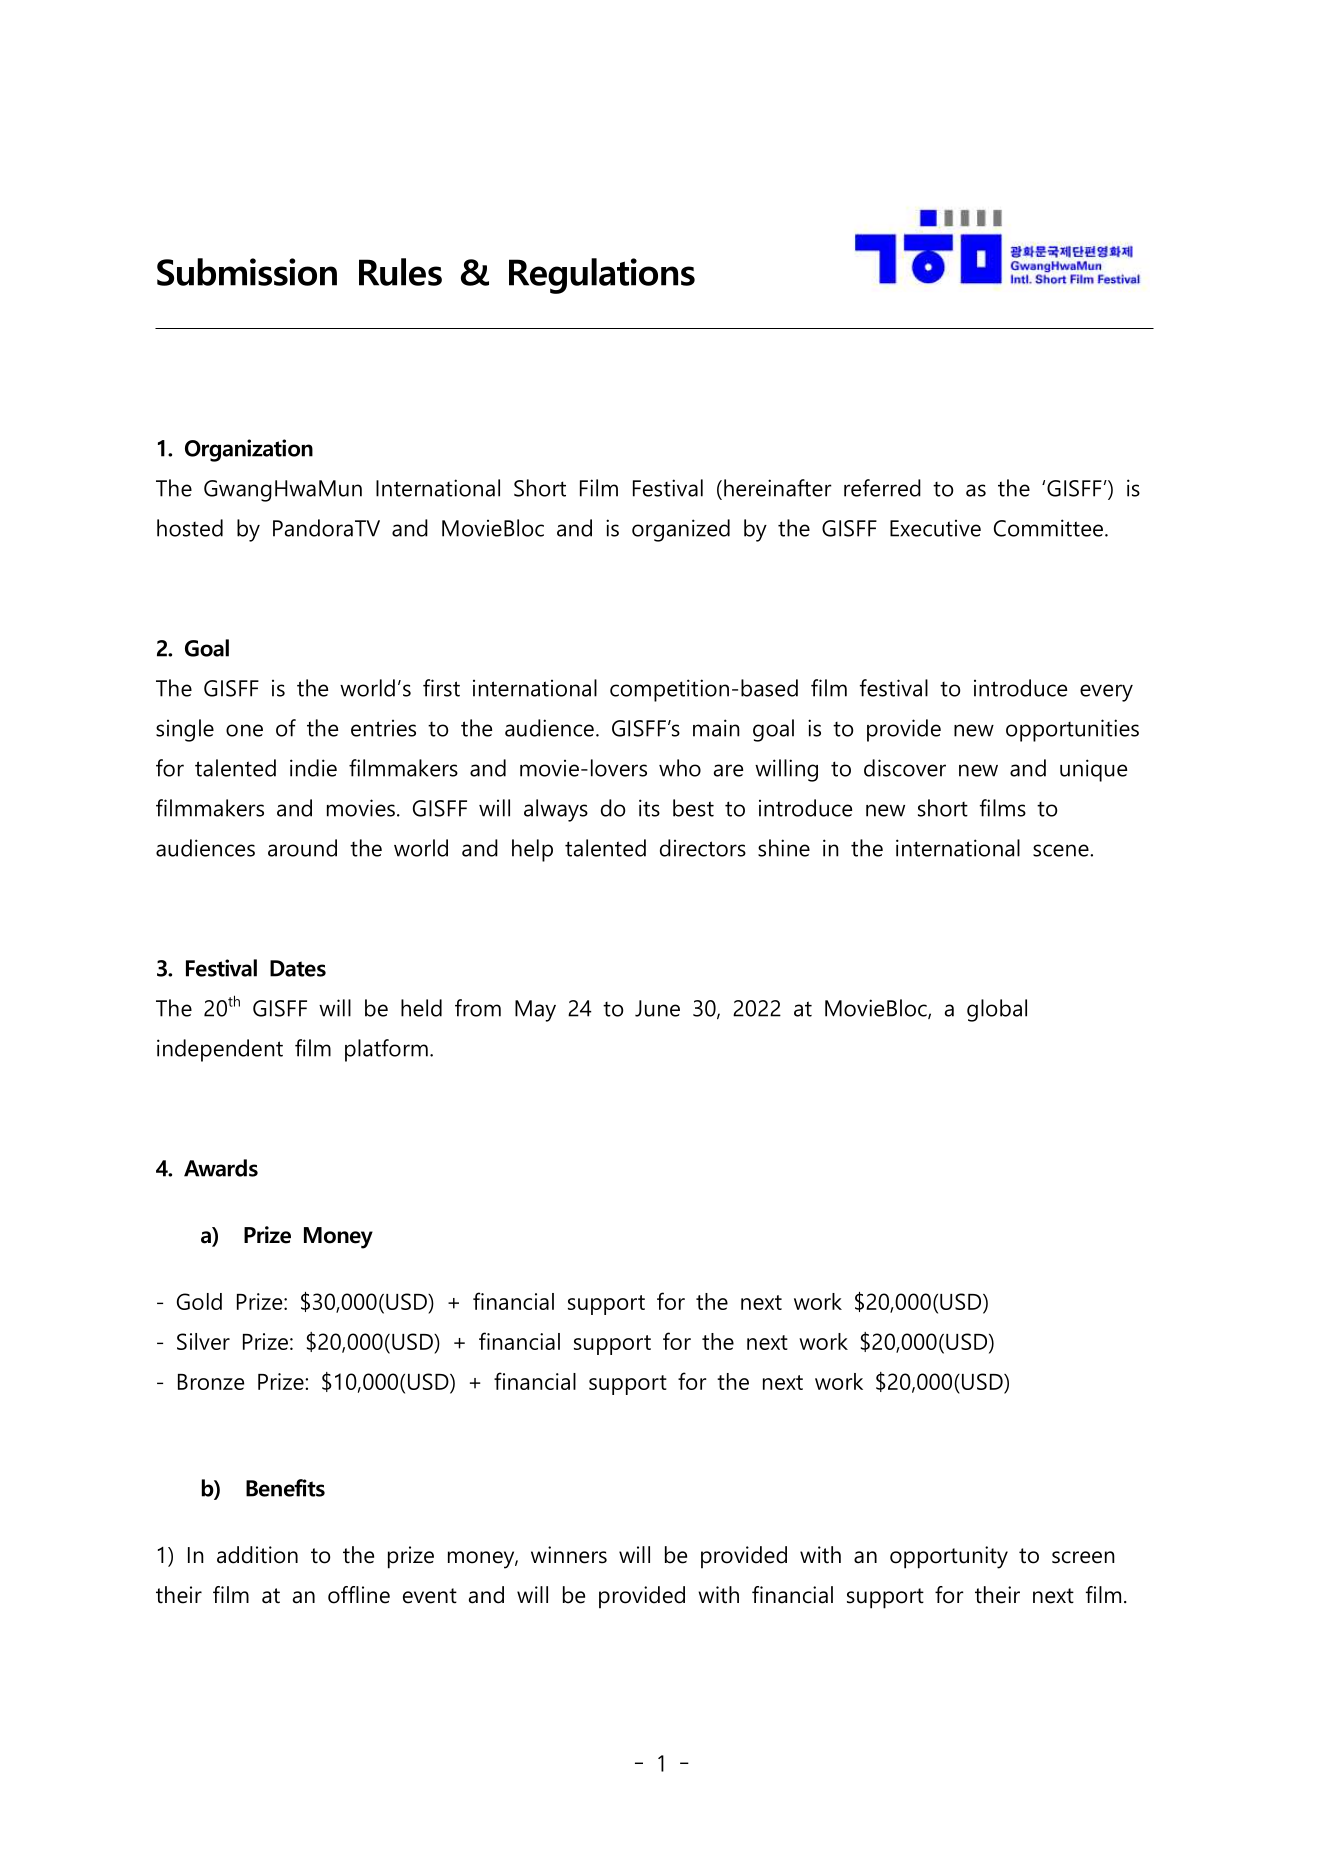 The width and height of the image is (1324, 1871). Describe the element at coordinates (257, 1555) in the image. I see `addition` at that location.
